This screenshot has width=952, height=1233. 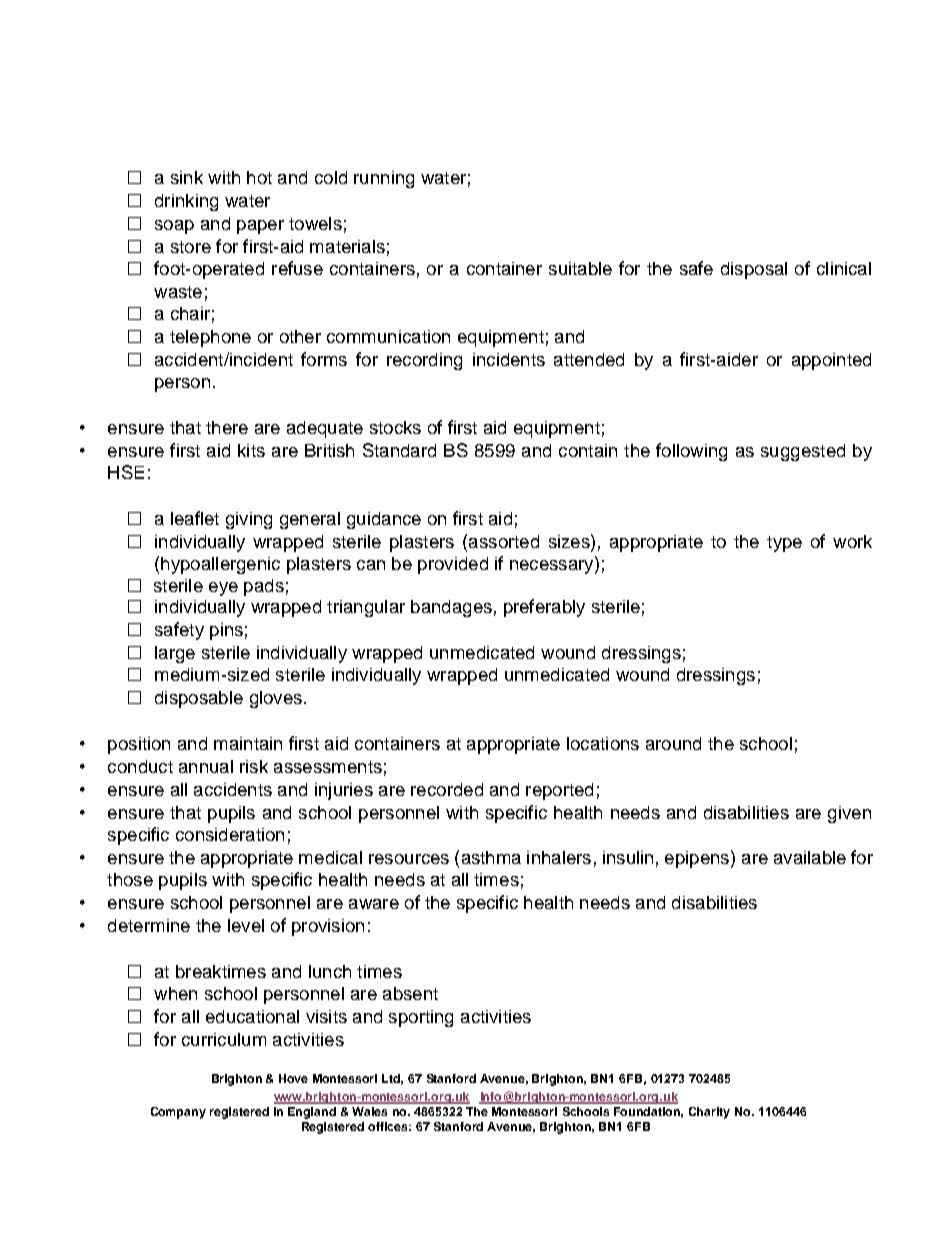 I want to click on pins, so click(x=226, y=631).
